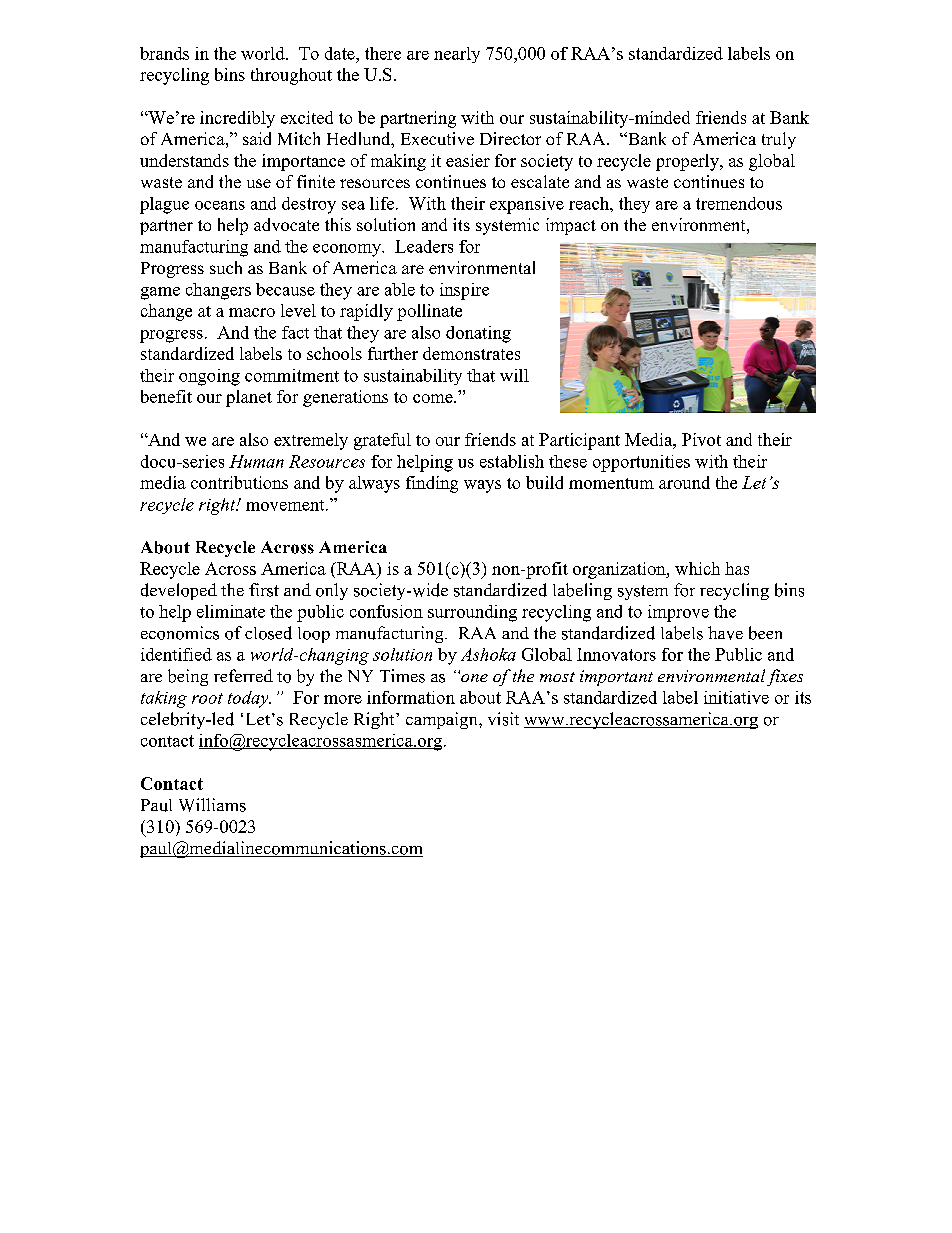 This document has height=1233, width=952. Describe the element at coordinates (457, 55) in the document. I see `nearly` at that location.
